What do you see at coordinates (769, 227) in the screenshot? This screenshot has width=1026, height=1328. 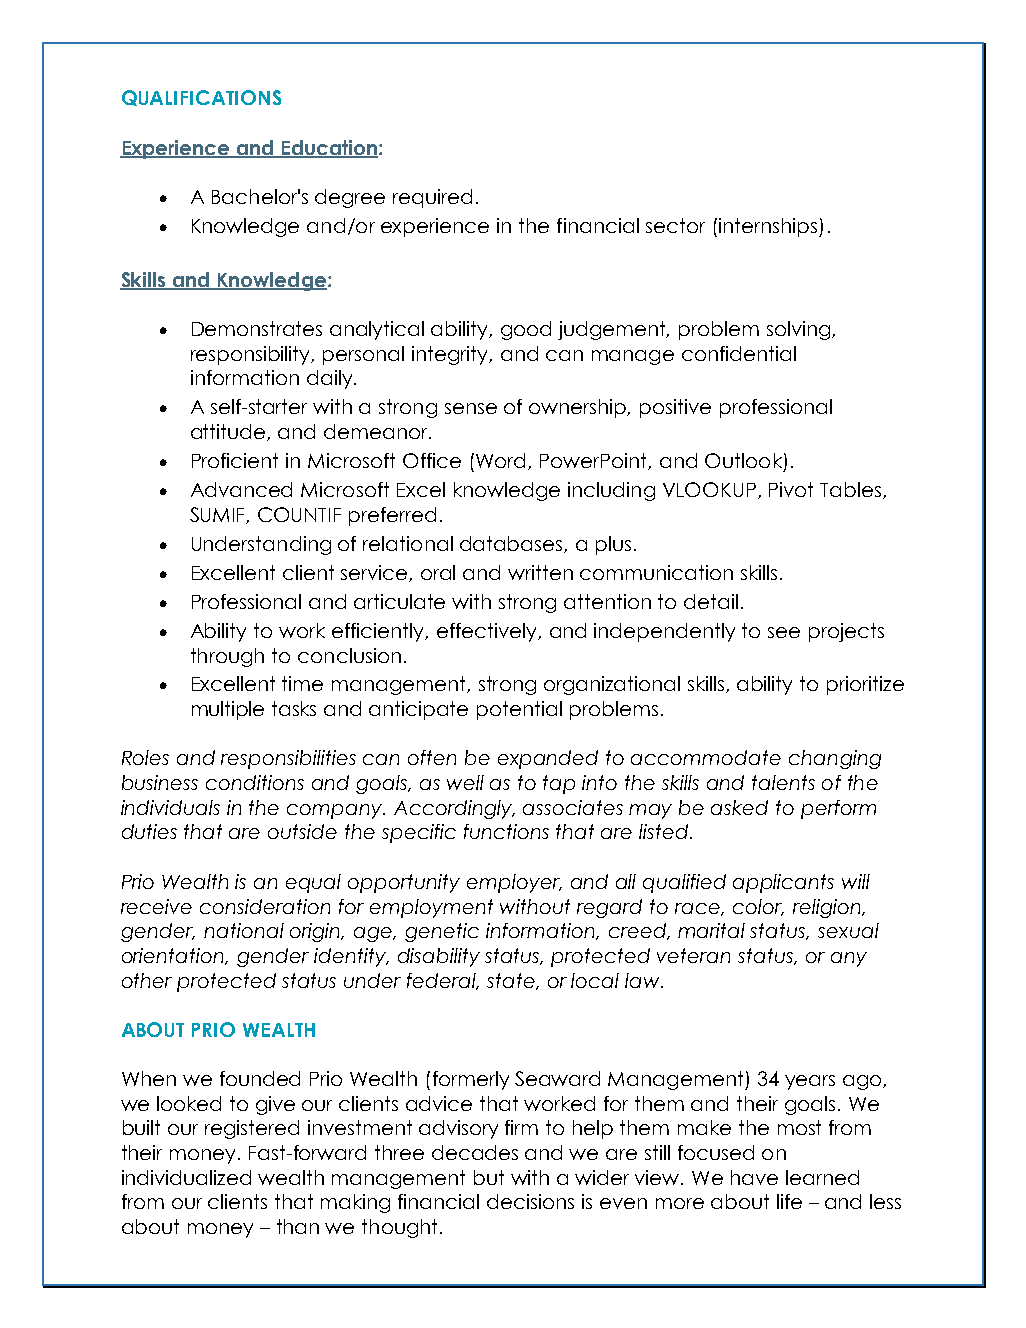 I see `internships` at bounding box center [769, 227].
